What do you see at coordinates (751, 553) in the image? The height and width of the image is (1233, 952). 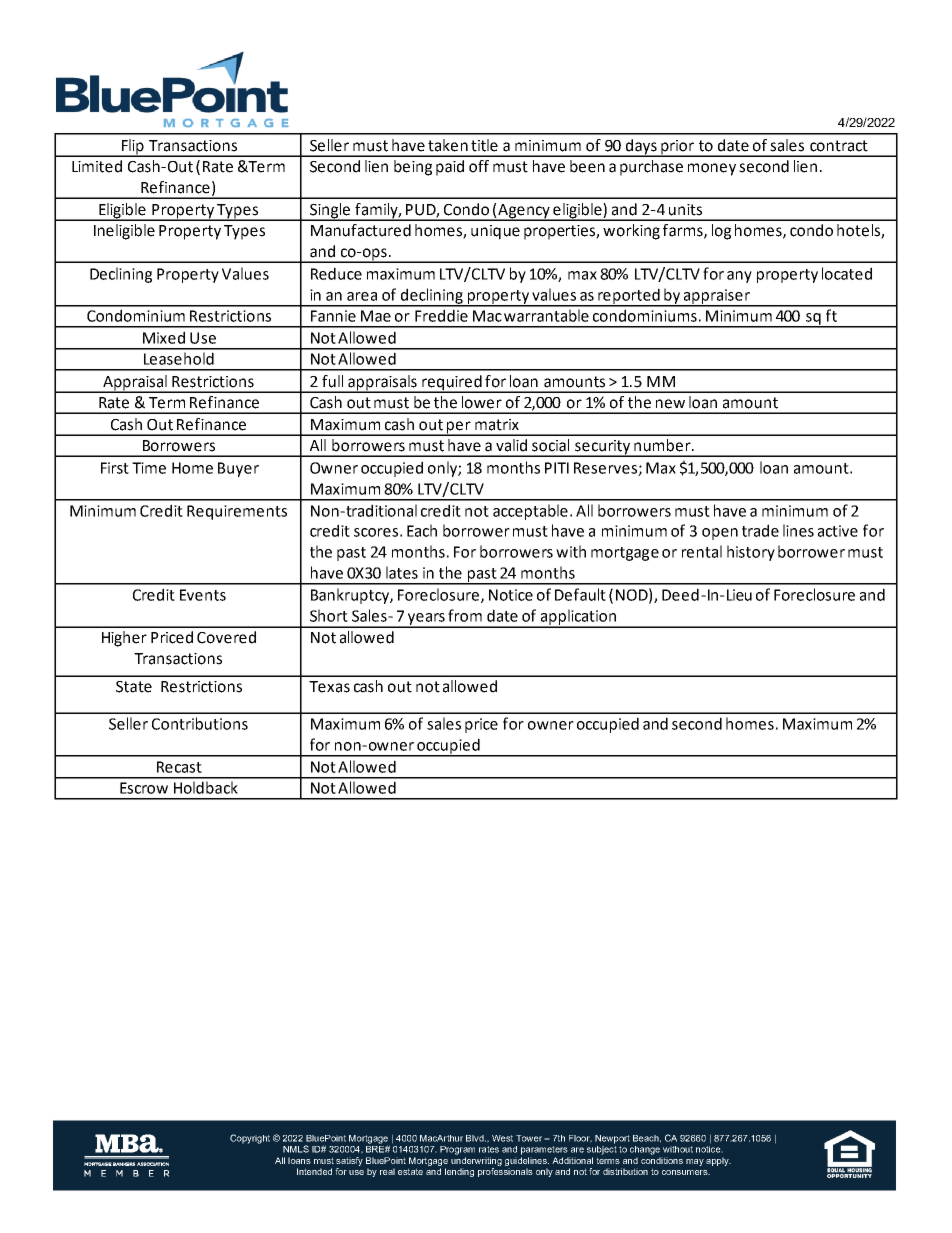 I see `history` at bounding box center [751, 553].
